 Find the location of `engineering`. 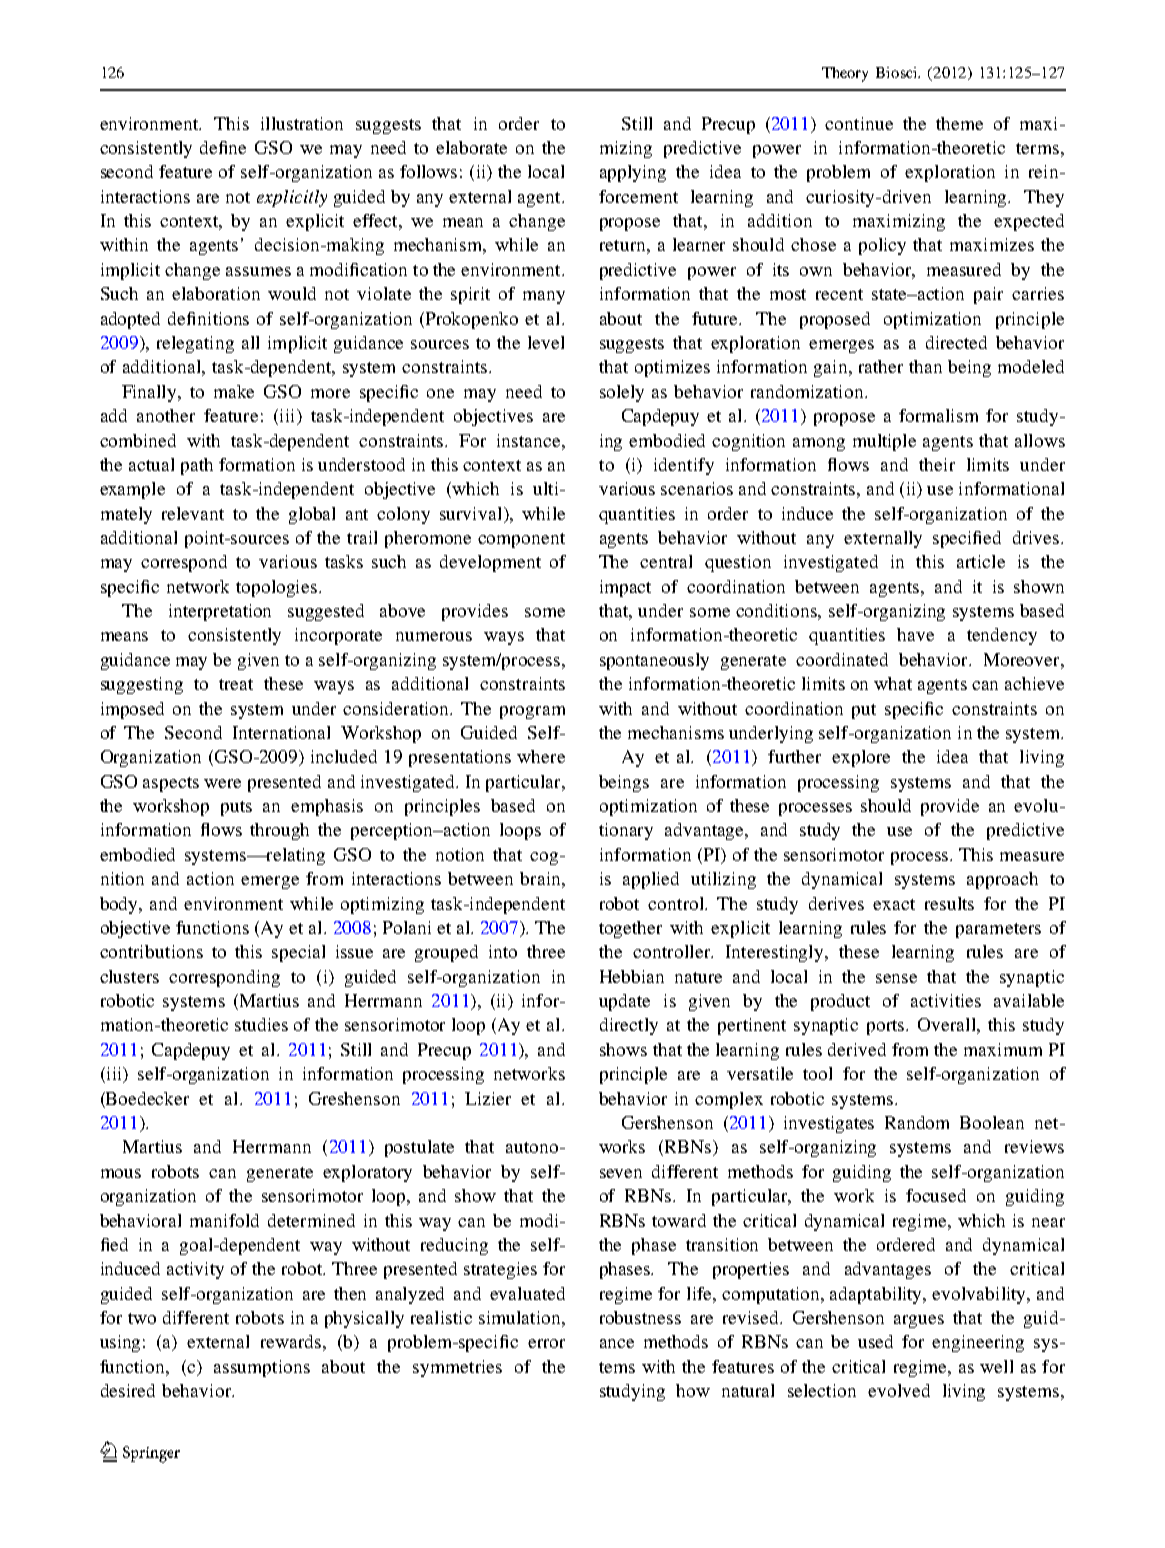

engineering is located at coordinates (978, 1343).
